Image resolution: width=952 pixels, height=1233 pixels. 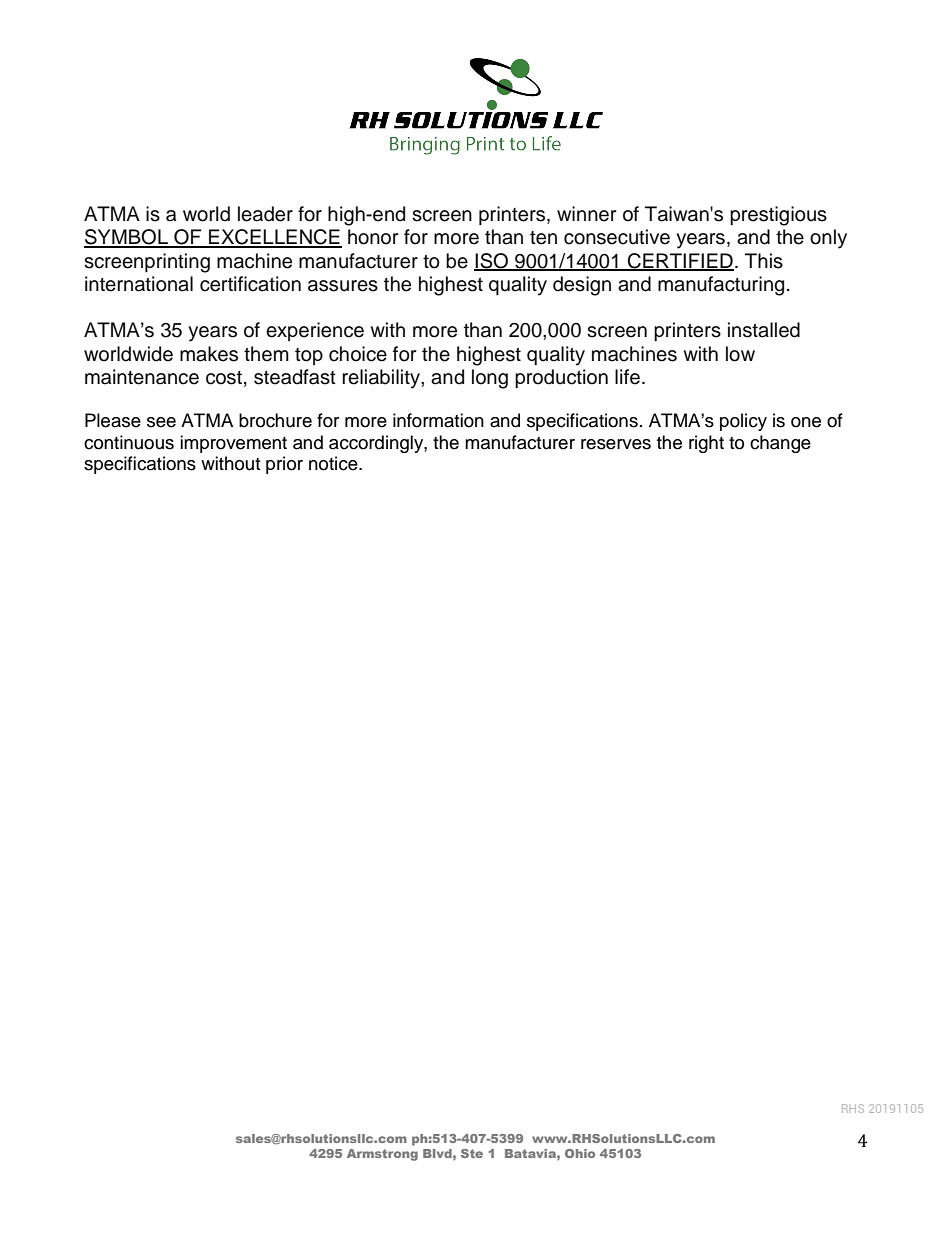 What do you see at coordinates (580, 1153) in the page?
I see `Ohio` at bounding box center [580, 1153].
